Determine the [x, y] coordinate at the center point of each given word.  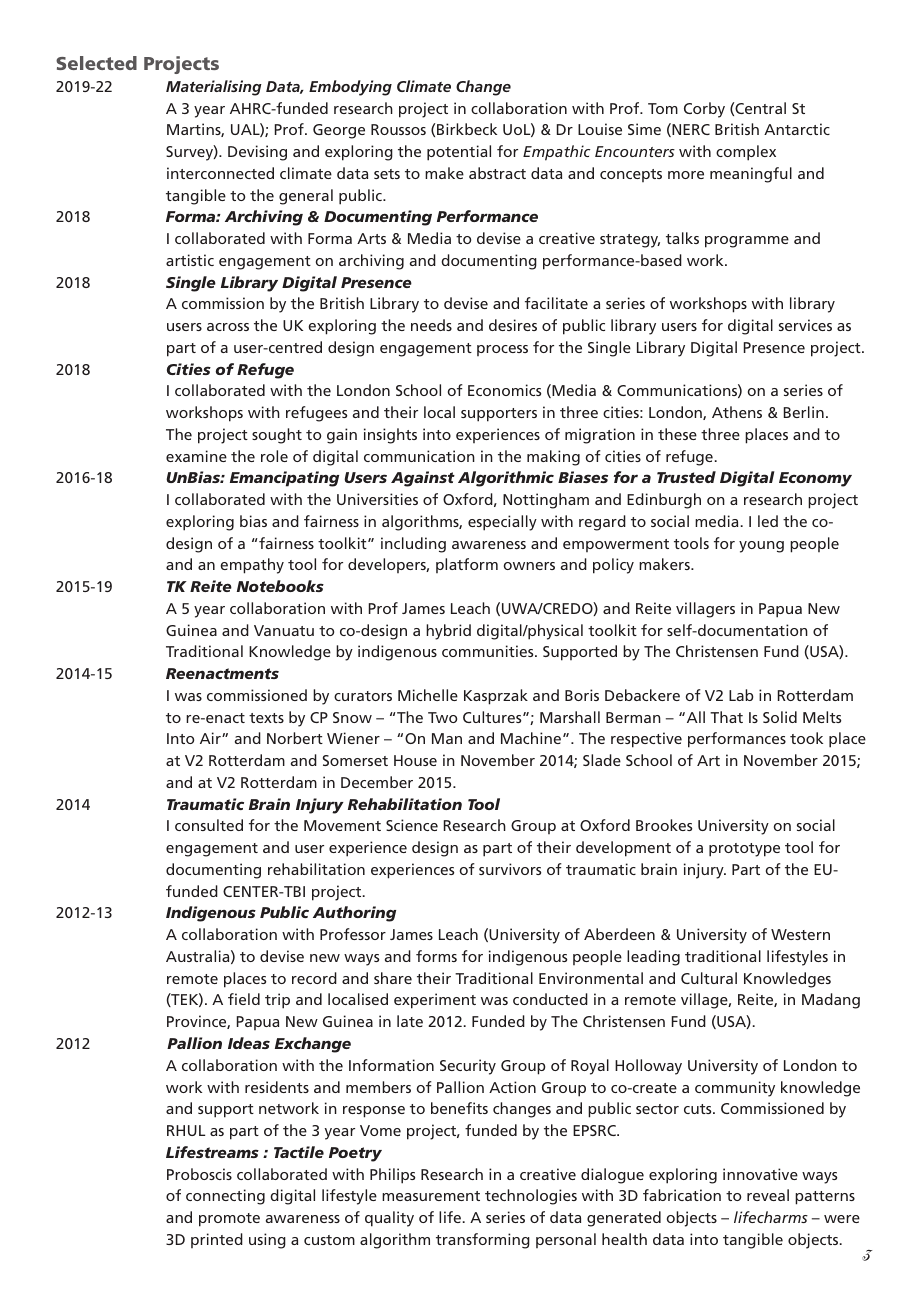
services [805, 325]
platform [467, 565]
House [415, 760]
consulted [209, 825]
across [228, 327]
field [244, 999]
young [761, 547]
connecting [225, 1197]
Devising [257, 153]
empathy [252, 566]
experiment [435, 1001]
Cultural [709, 978]
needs [431, 325]
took [806, 738]
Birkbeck [467, 129]
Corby [704, 110]
